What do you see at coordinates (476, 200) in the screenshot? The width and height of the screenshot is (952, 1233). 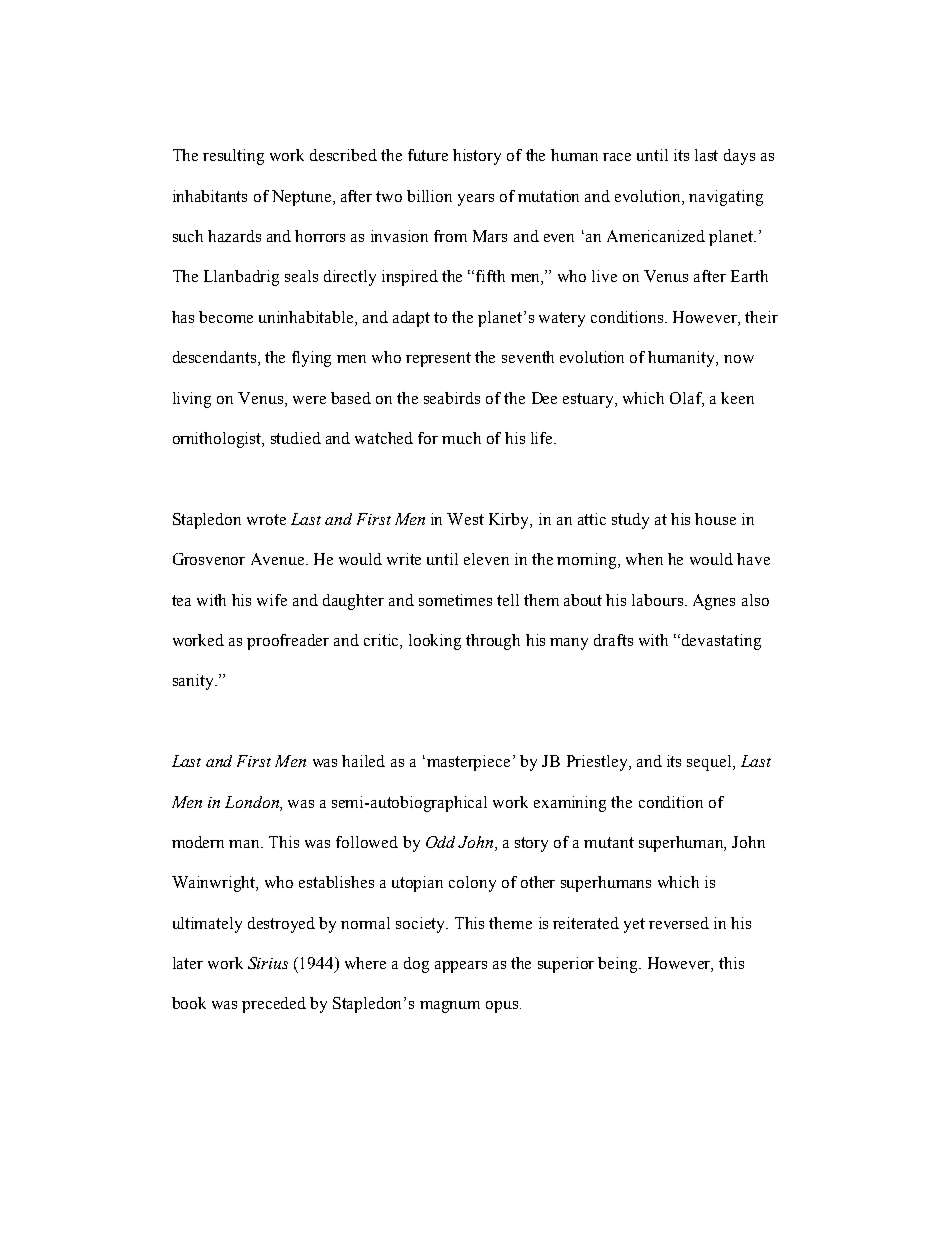 I see `years` at bounding box center [476, 200].
